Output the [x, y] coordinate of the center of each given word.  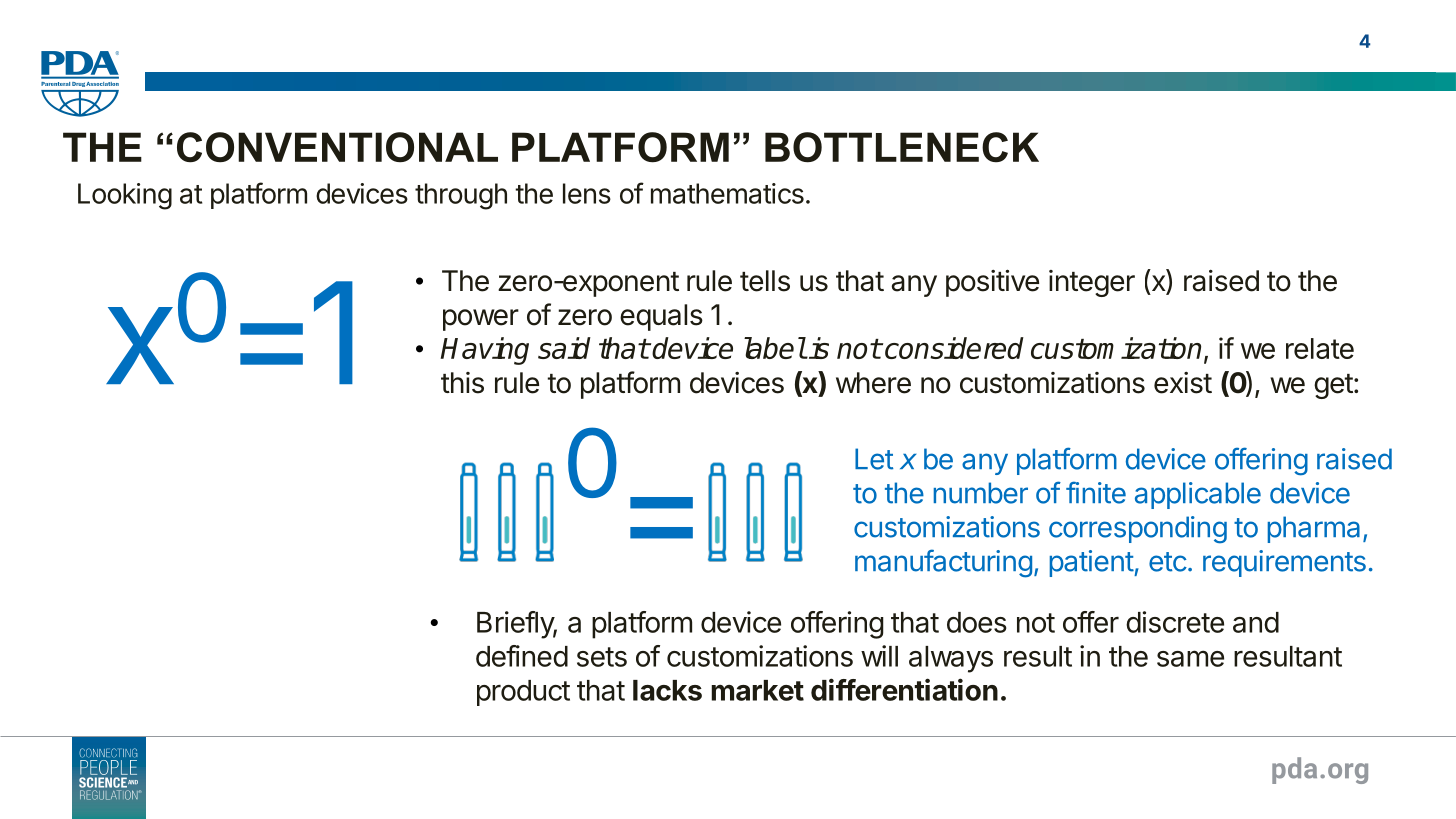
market [757, 690]
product [523, 693]
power [481, 320]
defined [522, 656]
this [462, 383]
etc [1168, 562]
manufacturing [943, 563]
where [873, 383]
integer [1092, 283]
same [1190, 658]
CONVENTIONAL [337, 147]
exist [1183, 383]
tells [765, 281]
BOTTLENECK [902, 147]
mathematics [727, 193]
